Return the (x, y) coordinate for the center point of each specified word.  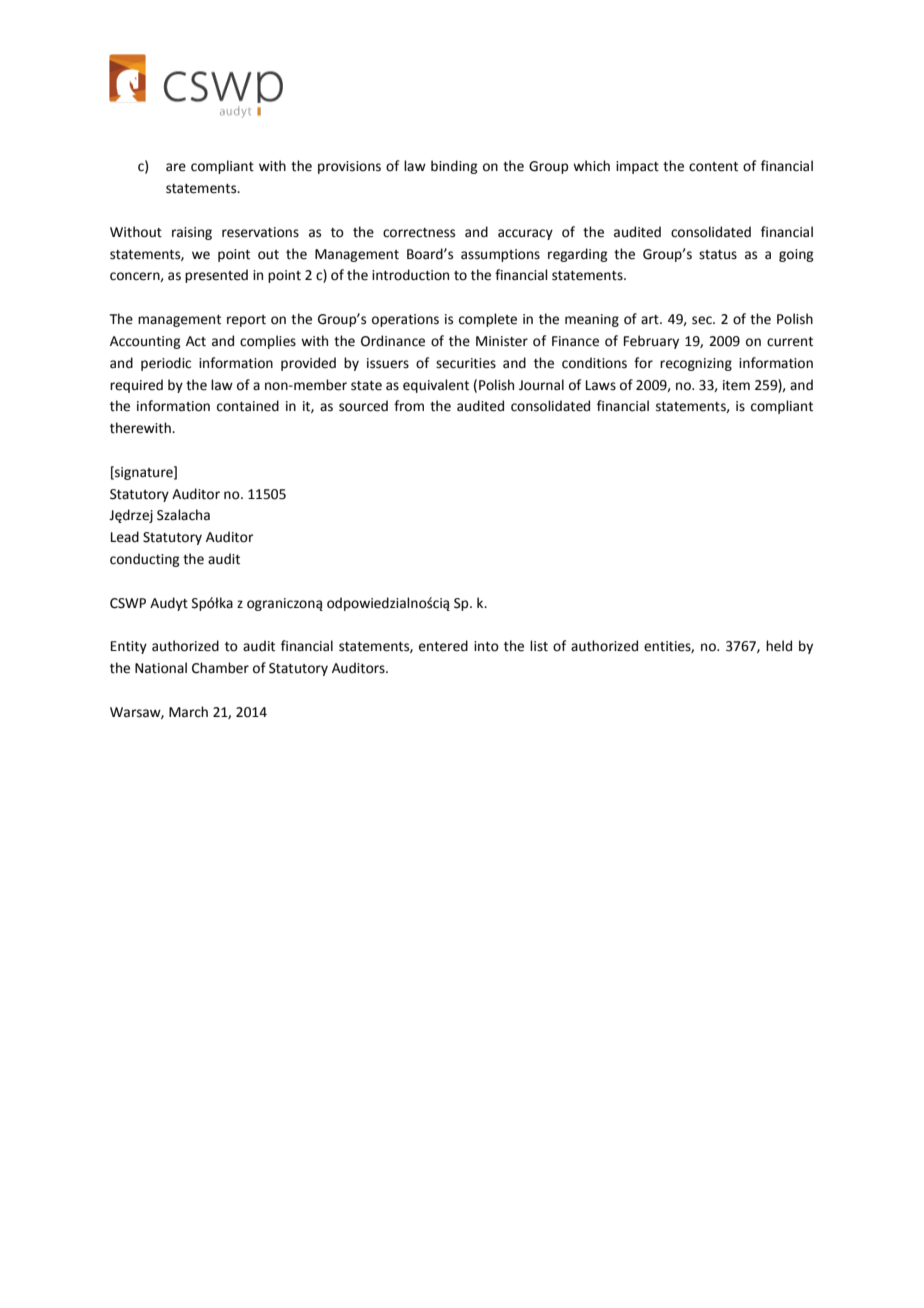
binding (454, 167)
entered (443, 646)
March (188, 712)
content (713, 167)
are (176, 167)
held (779, 646)
